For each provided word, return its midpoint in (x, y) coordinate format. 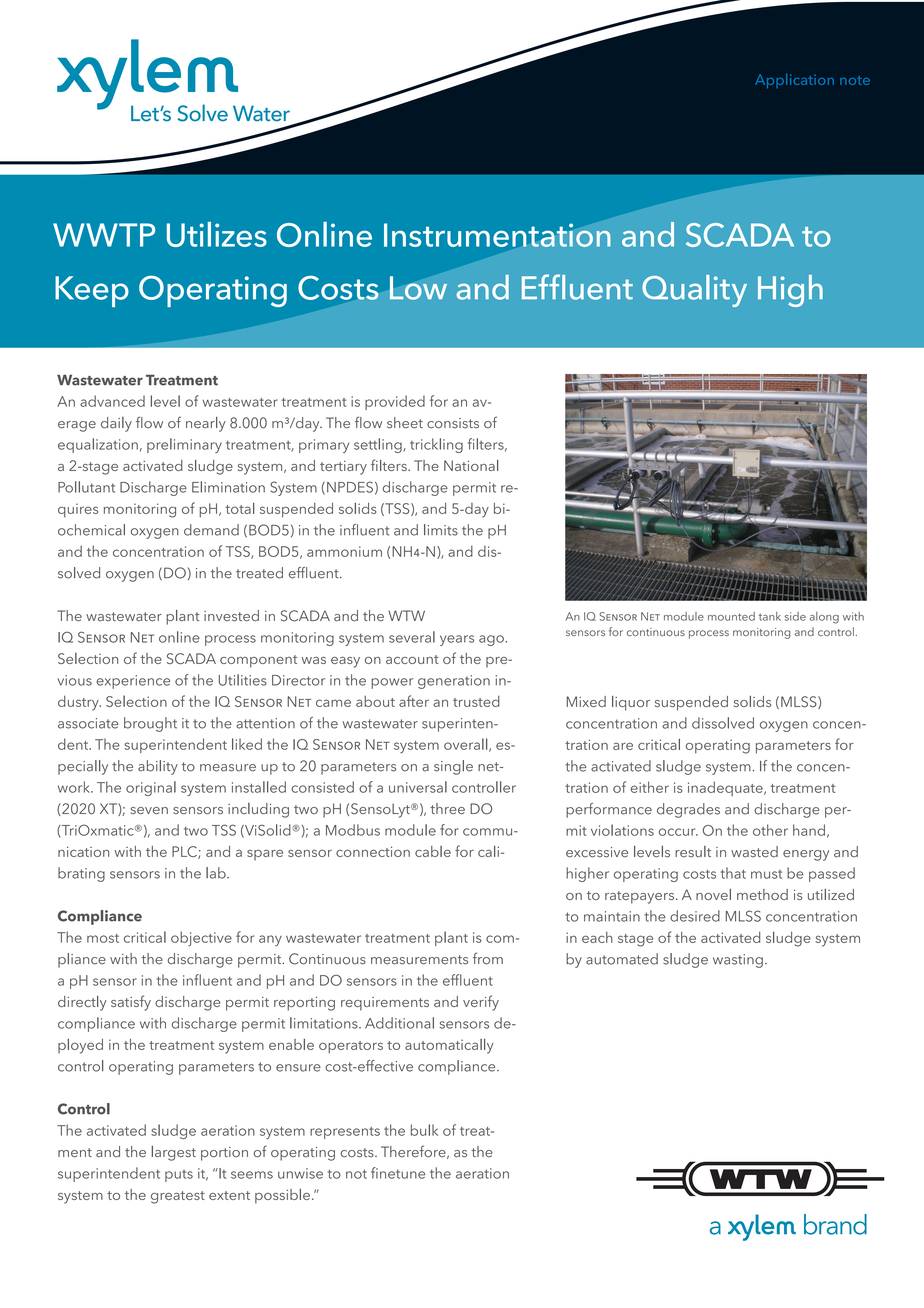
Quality (694, 291)
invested (231, 616)
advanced (112, 401)
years (457, 640)
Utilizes (217, 234)
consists (453, 423)
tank (770, 616)
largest (174, 1153)
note (855, 80)
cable (433, 851)
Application (794, 81)
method (762, 894)
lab (217, 873)
